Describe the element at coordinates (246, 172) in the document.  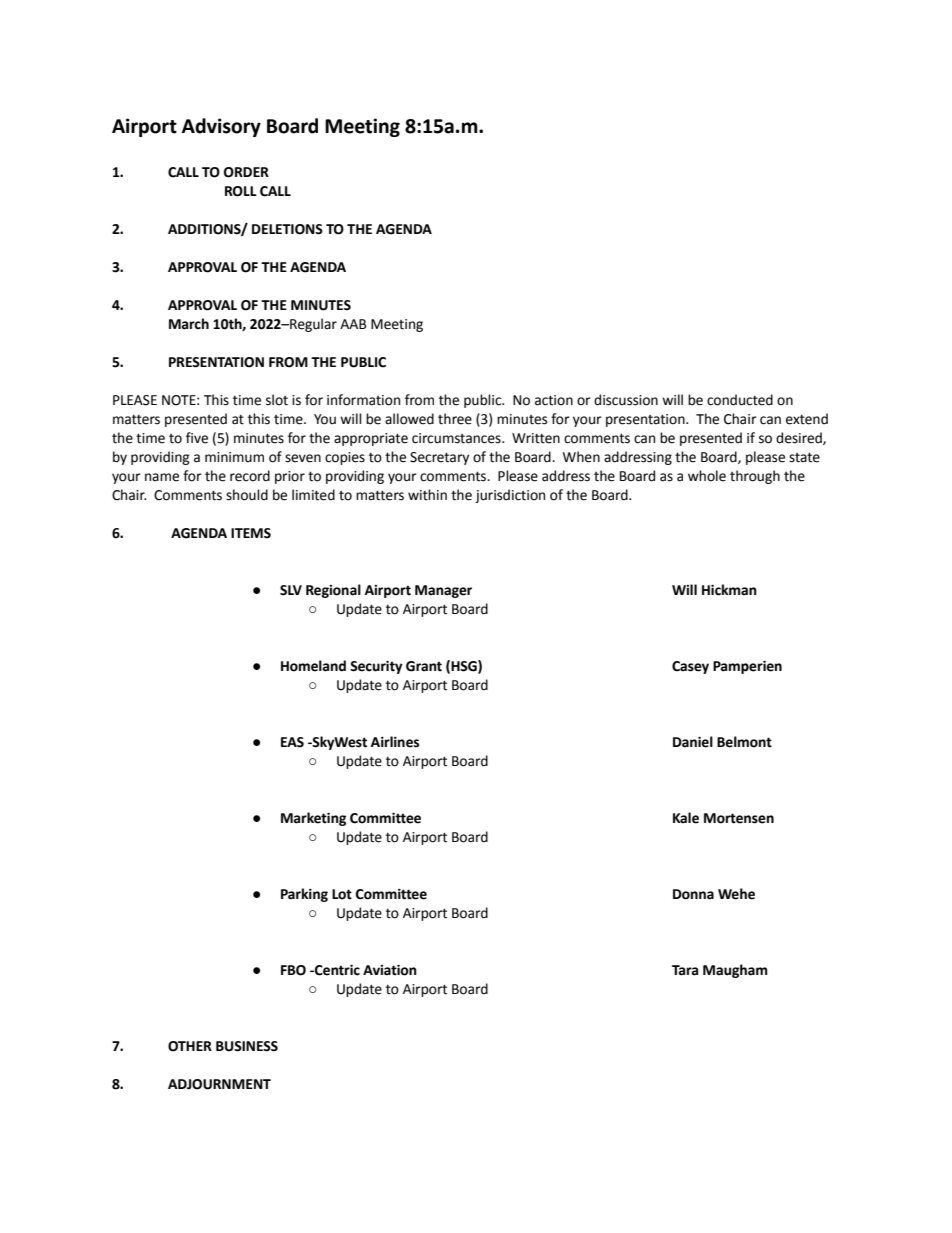
I see `ORDER` at that location.
